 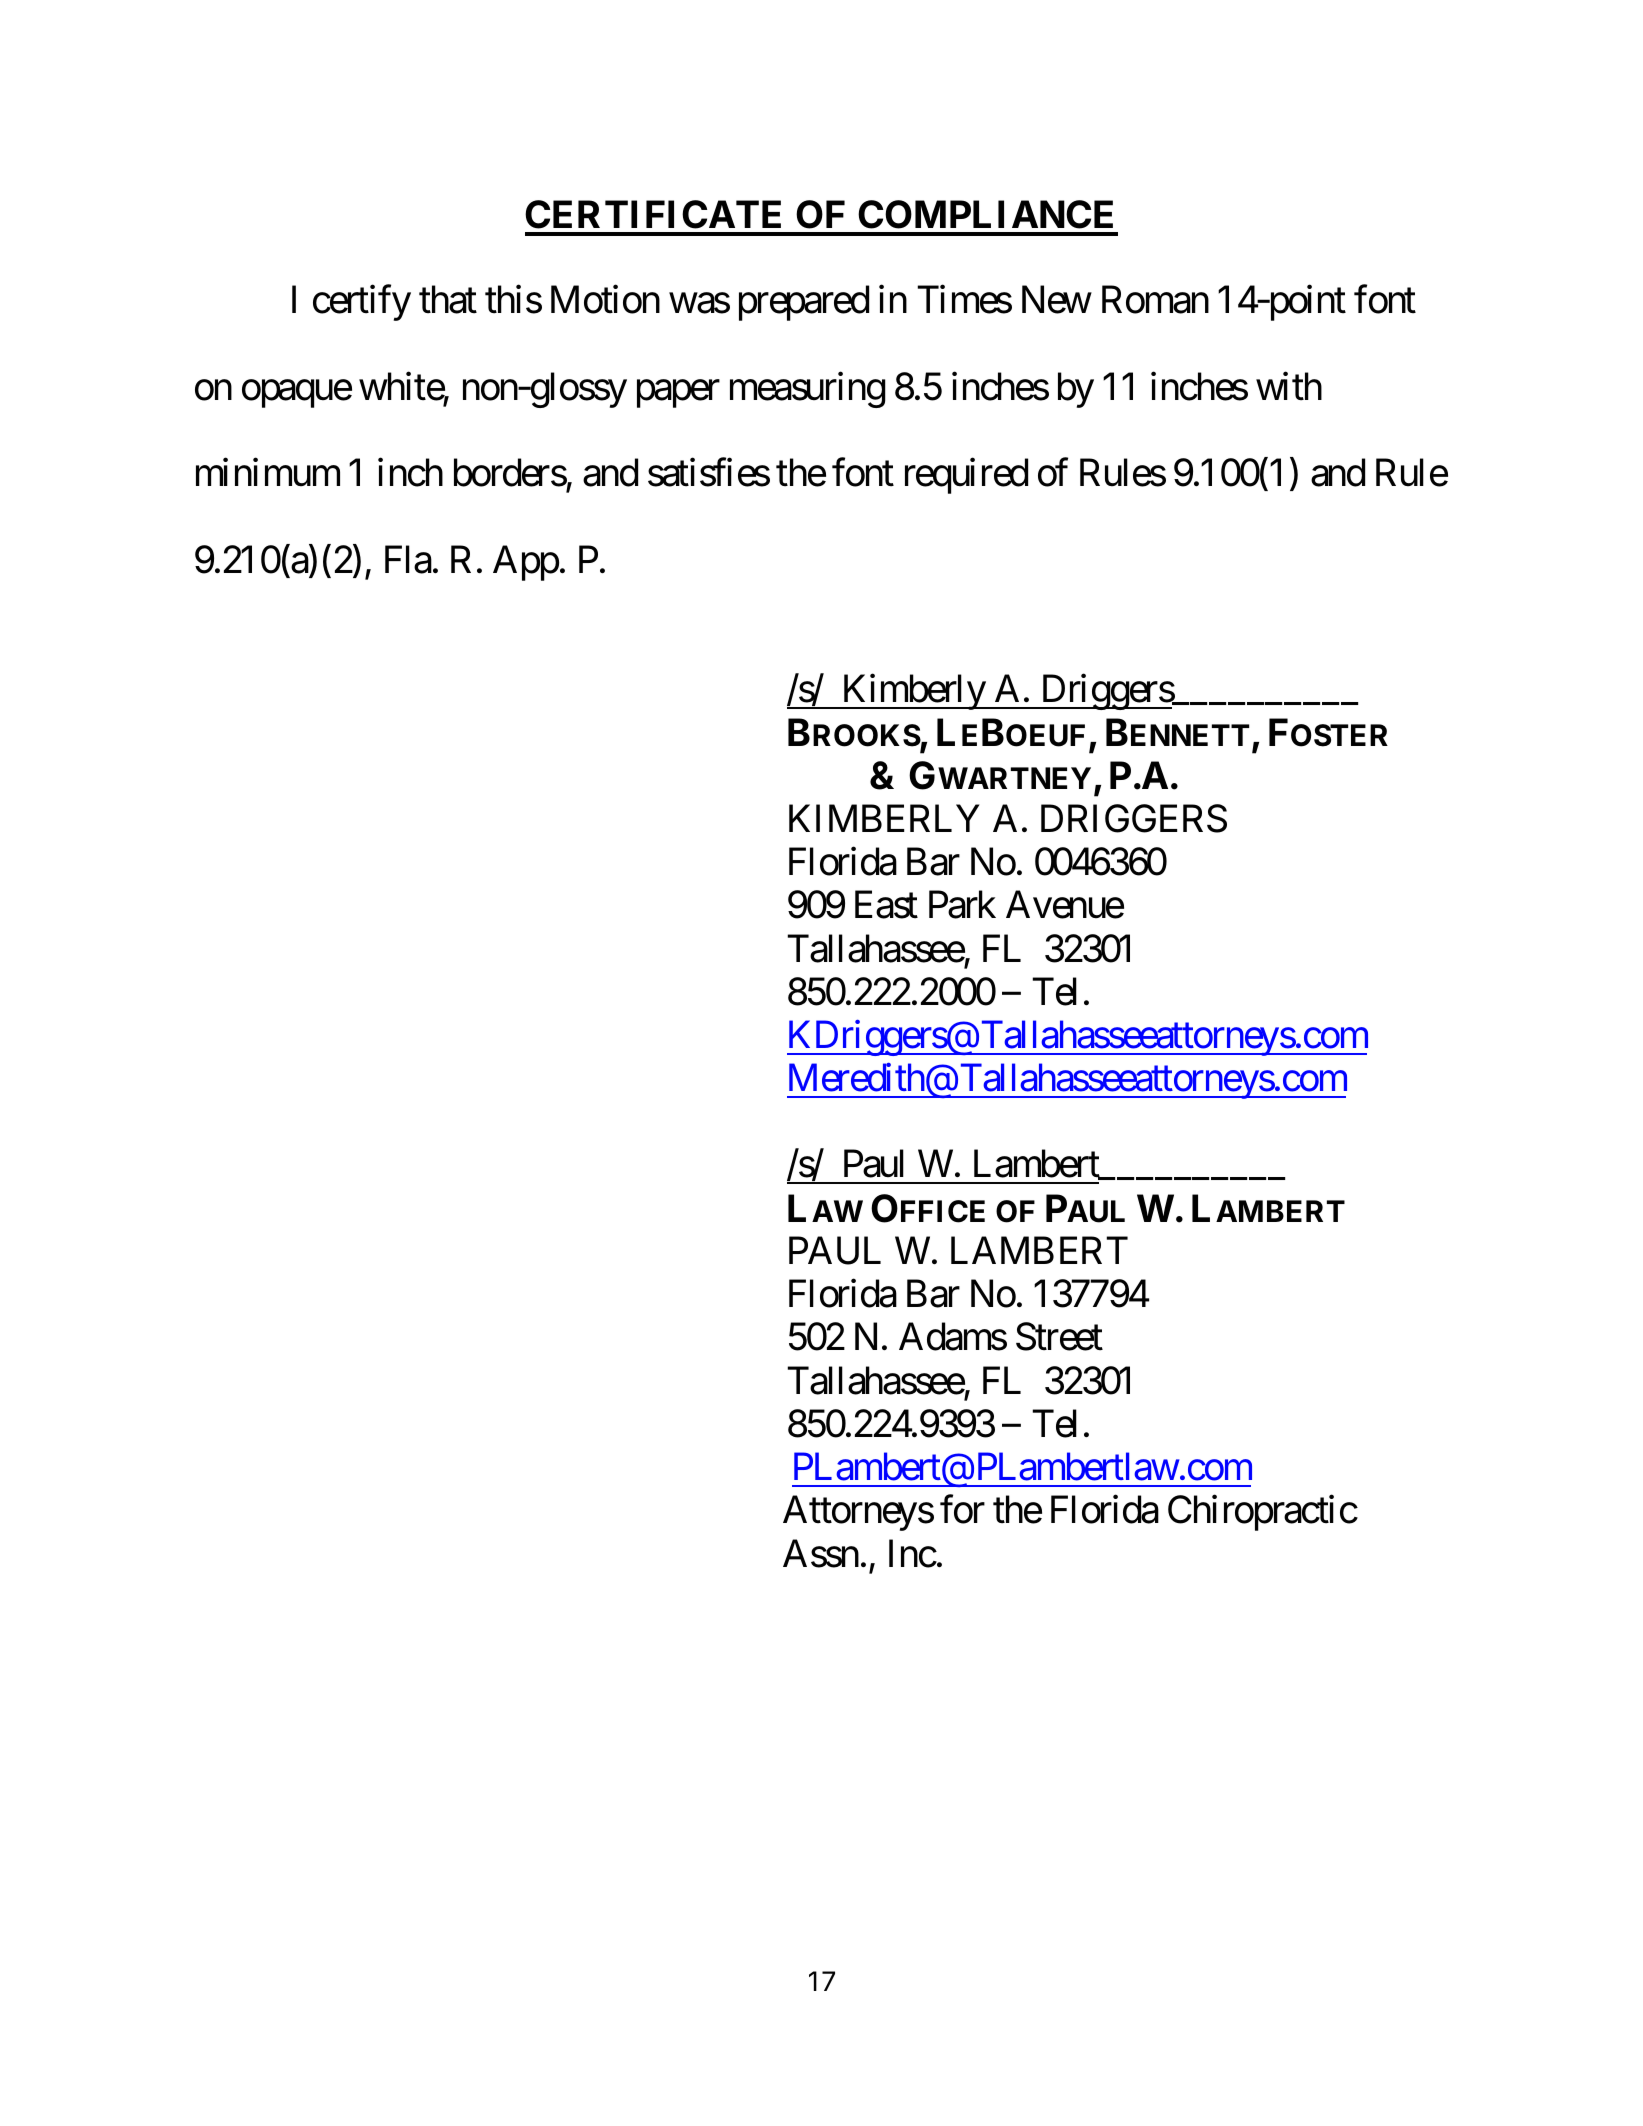 I want to click on Park, so click(x=962, y=904).
